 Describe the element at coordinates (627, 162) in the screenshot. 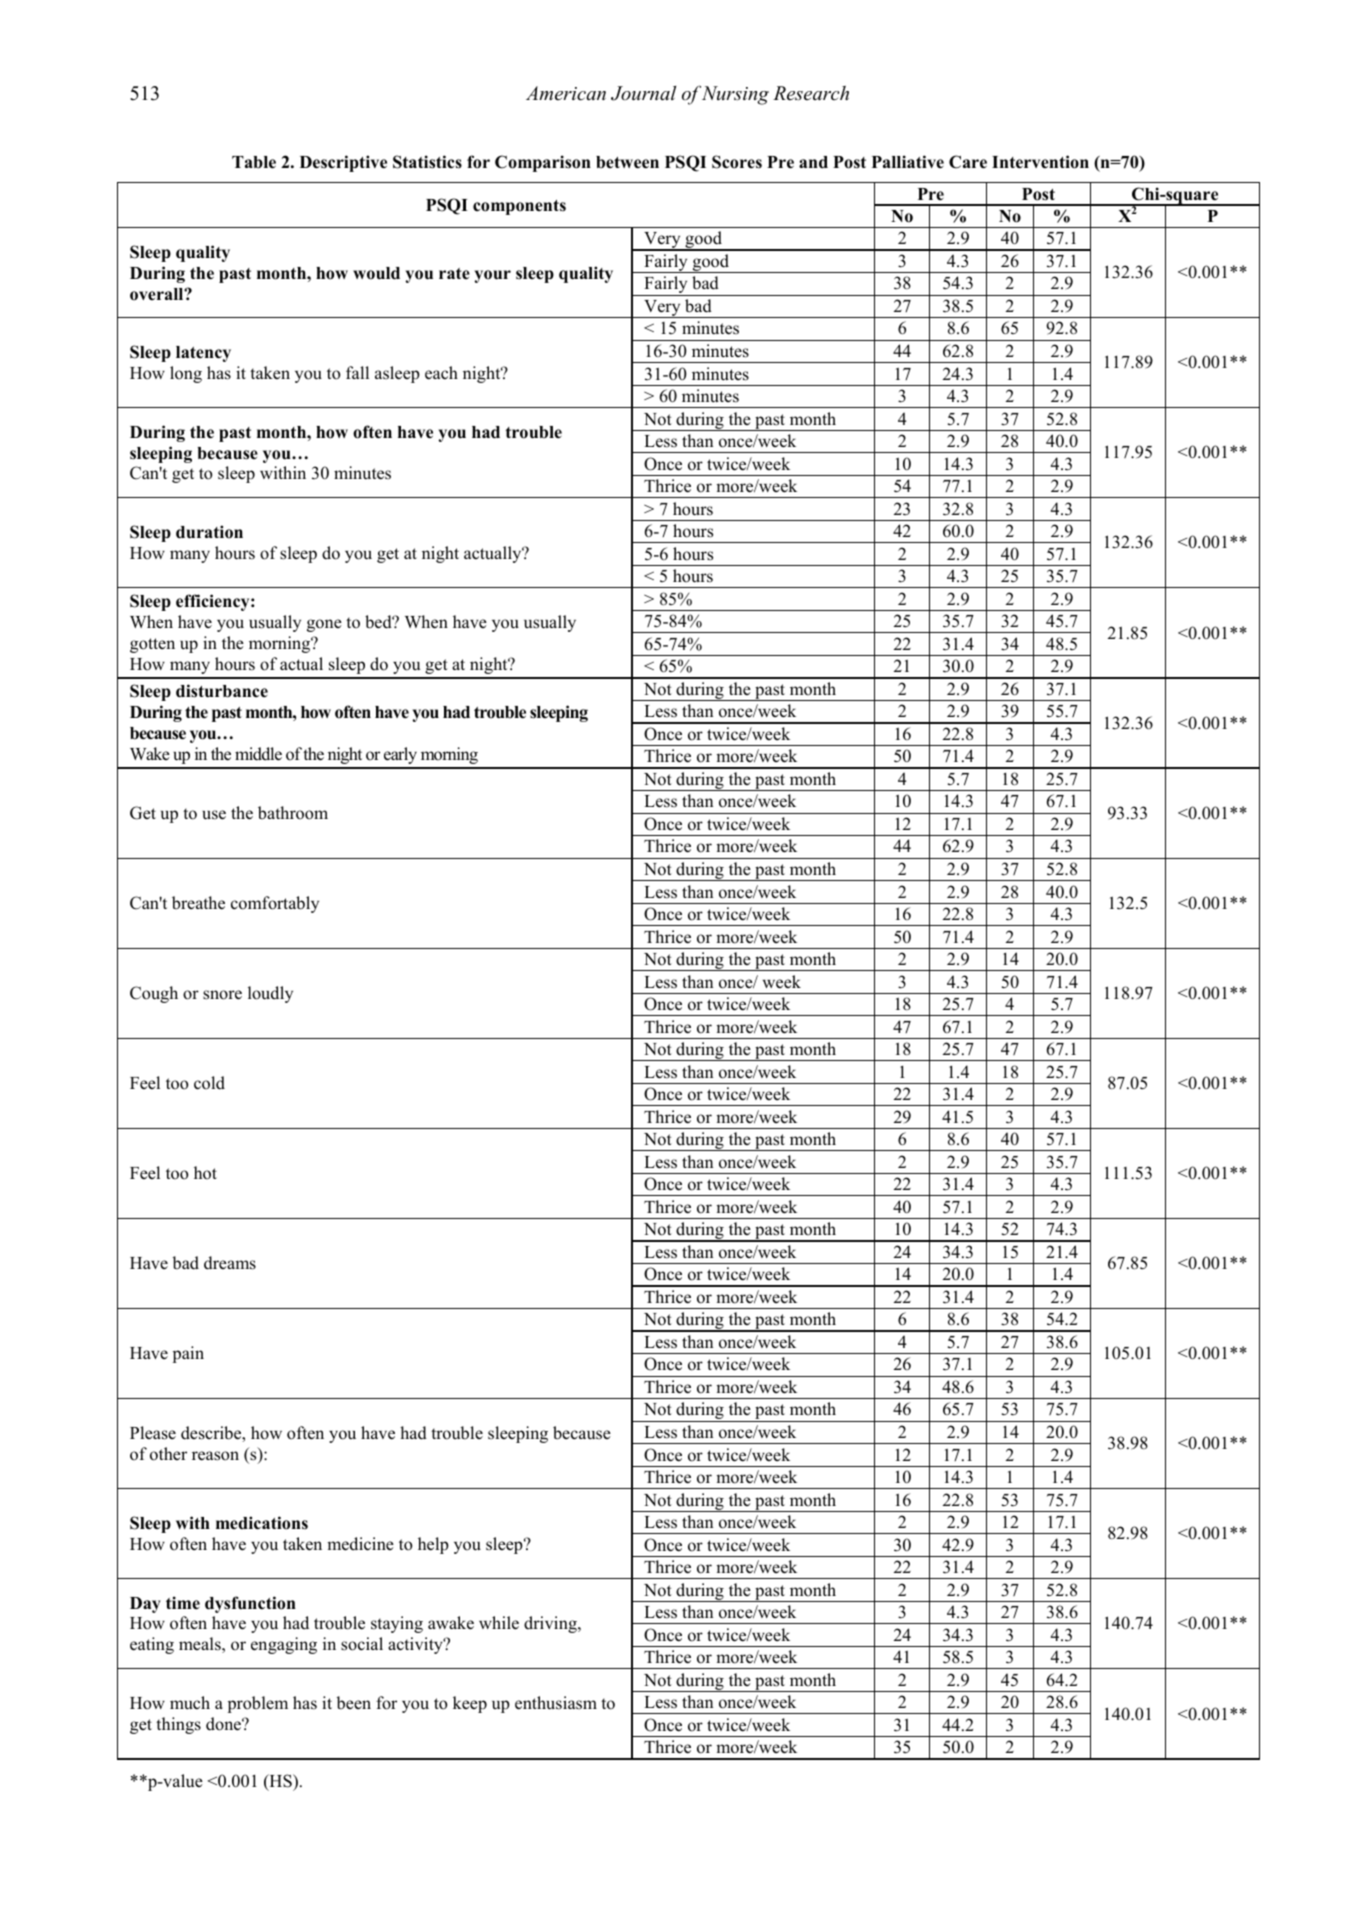

I see `between` at that location.
